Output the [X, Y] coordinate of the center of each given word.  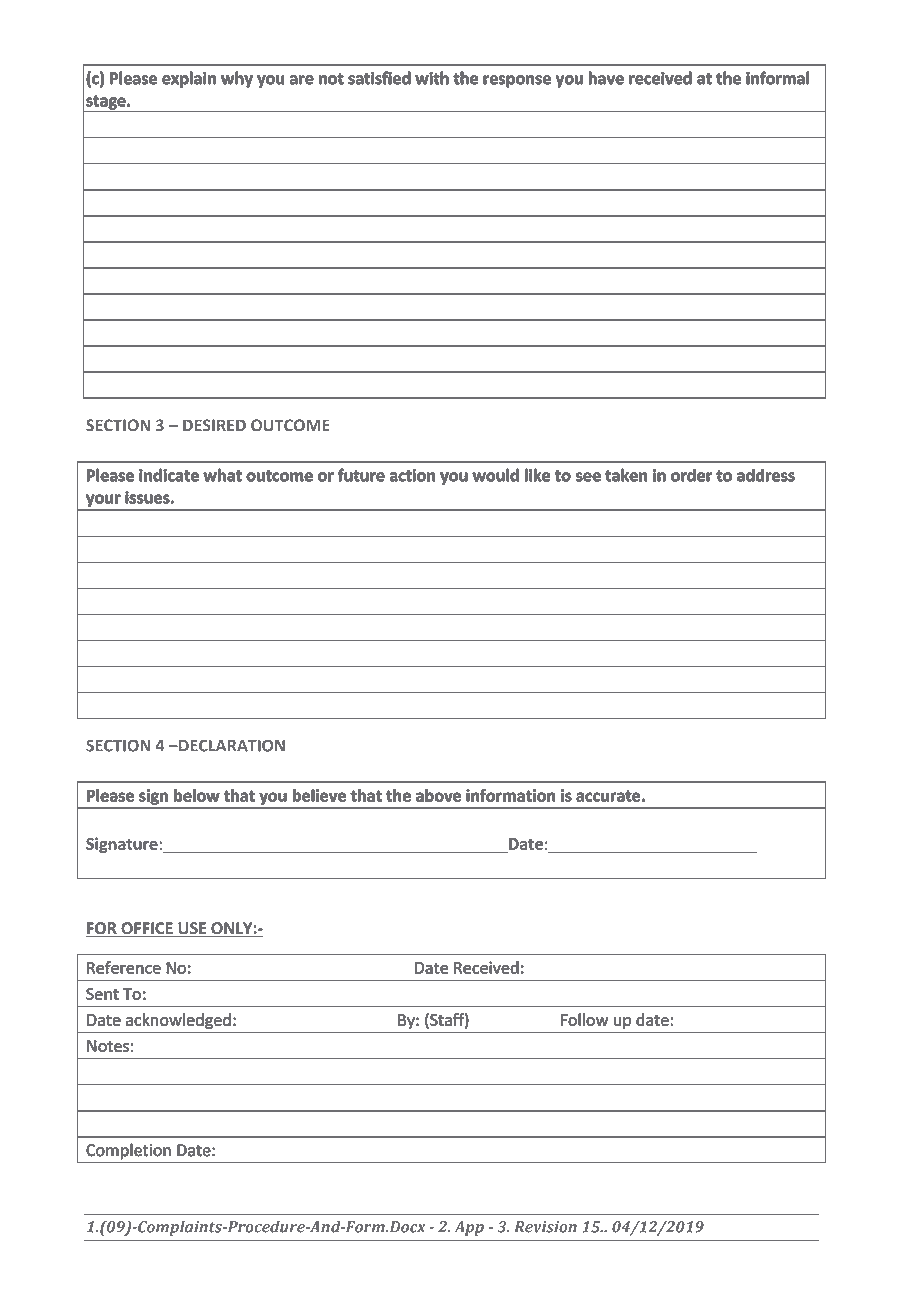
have [606, 78]
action [412, 475]
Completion [129, 1151]
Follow [584, 1019]
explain [189, 79]
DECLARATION [231, 745]
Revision [545, 1227]
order [691, 475]
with [432, 78]
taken [626, 475]
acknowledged [178, 1021]
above [438, 795]
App [469, 1228]
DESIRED [214, 425]
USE [192, 929]
